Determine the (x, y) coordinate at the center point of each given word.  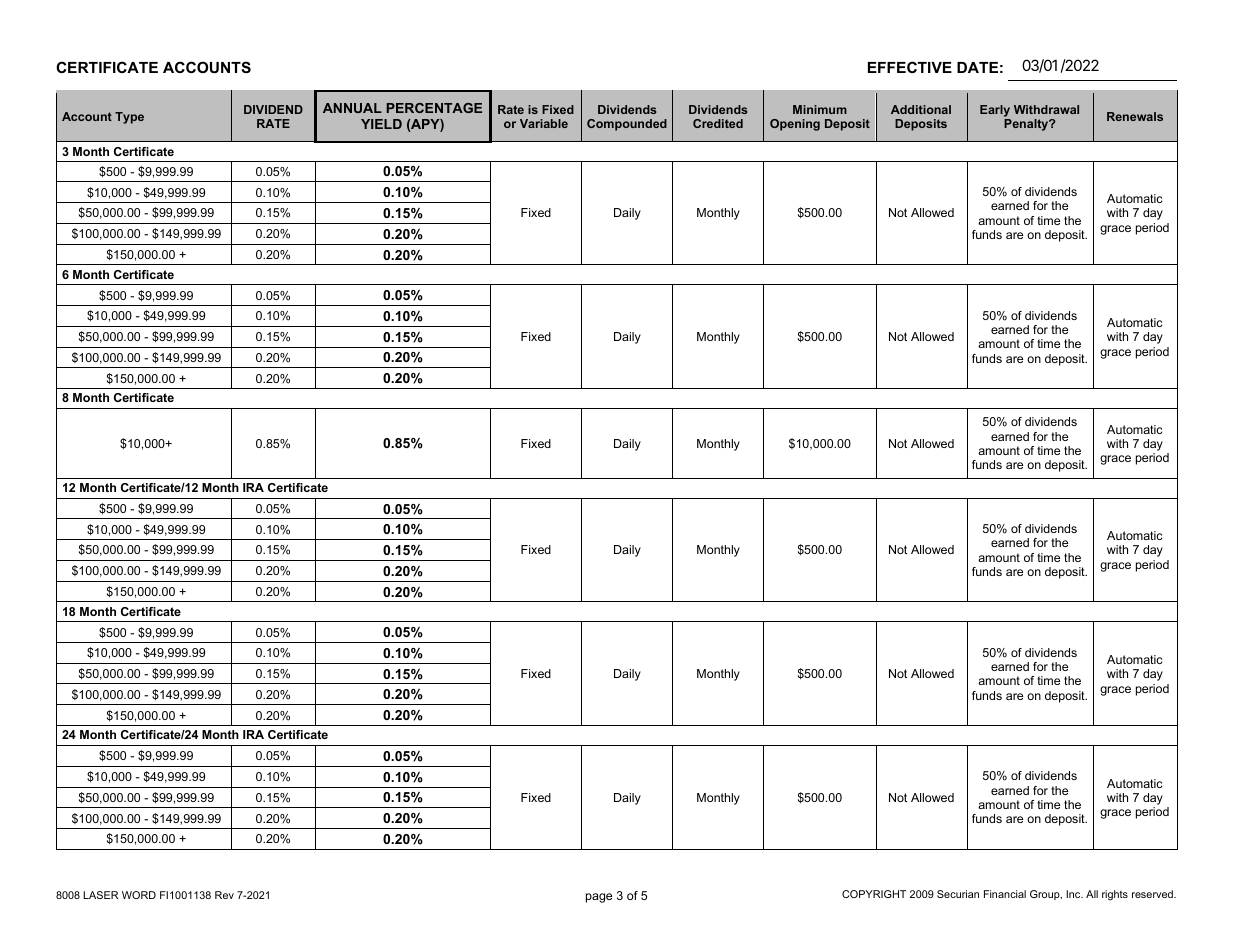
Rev (224, 895)
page (599, 898)
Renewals (1135, 116)
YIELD (381, 124)
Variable (544, 123)
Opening (795, 125)
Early (995, 111)
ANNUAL (352, 108)
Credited (718, 123)
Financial (1005, 894)
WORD (139, 895)
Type (129, 118)
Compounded (627, 125)
